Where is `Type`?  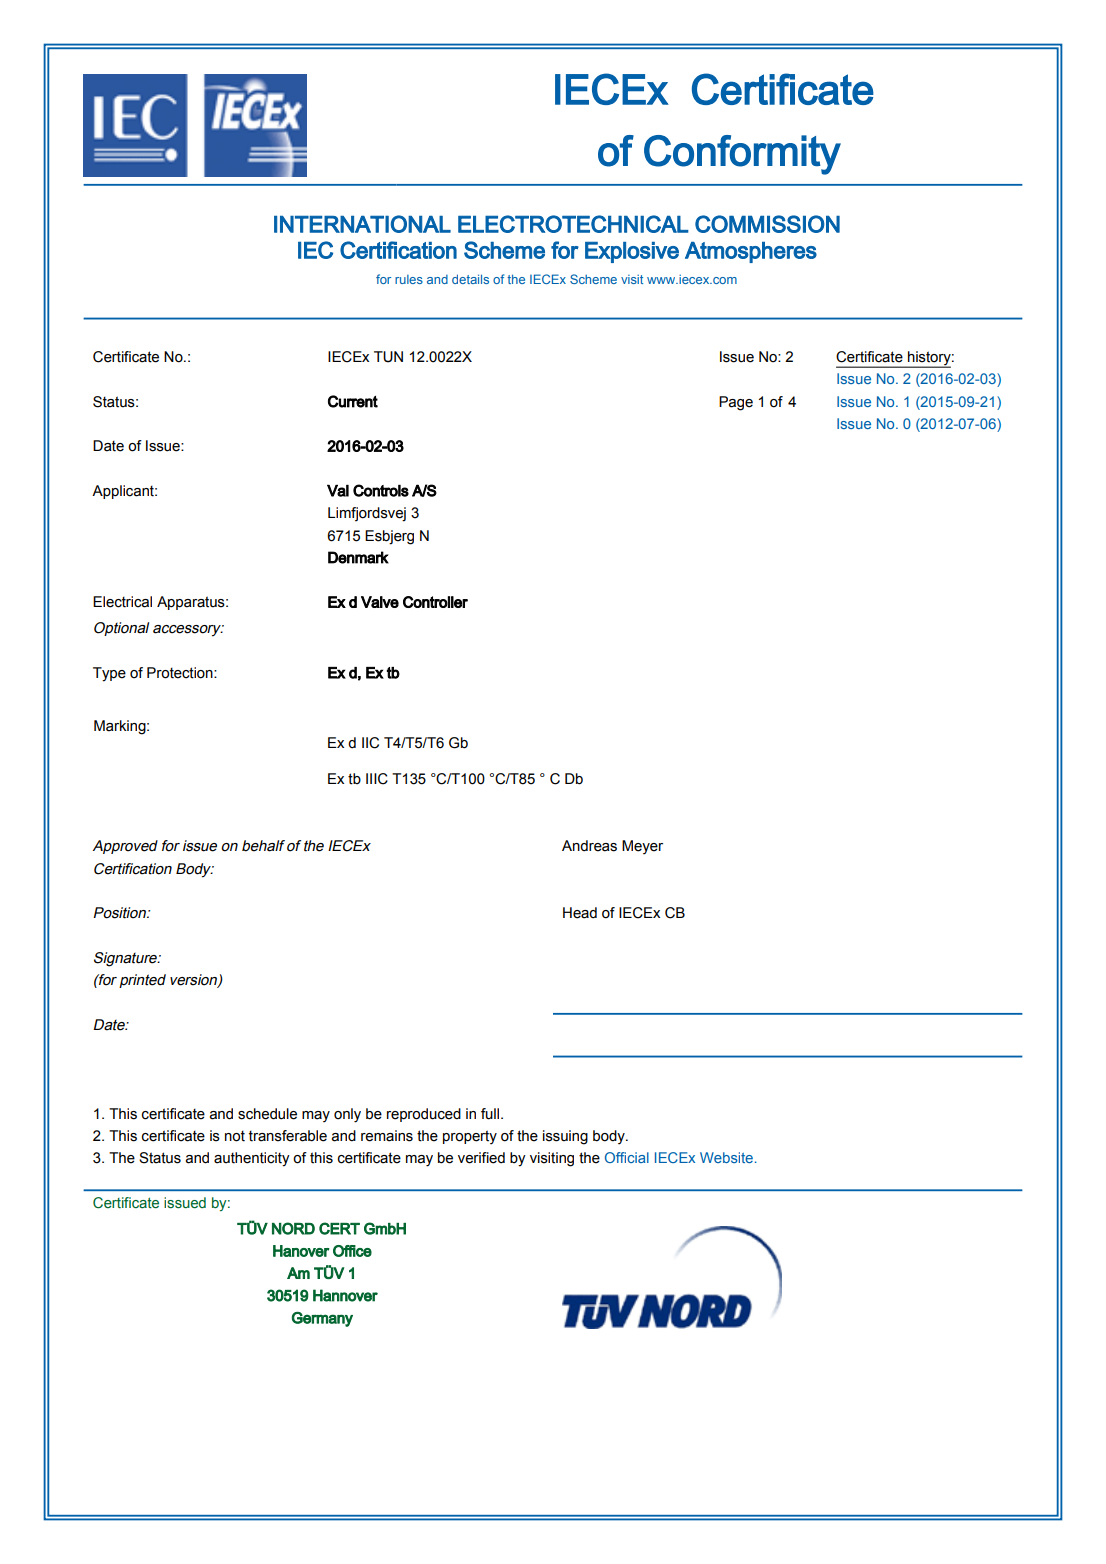 Type is located at coordinates (109, 674).
